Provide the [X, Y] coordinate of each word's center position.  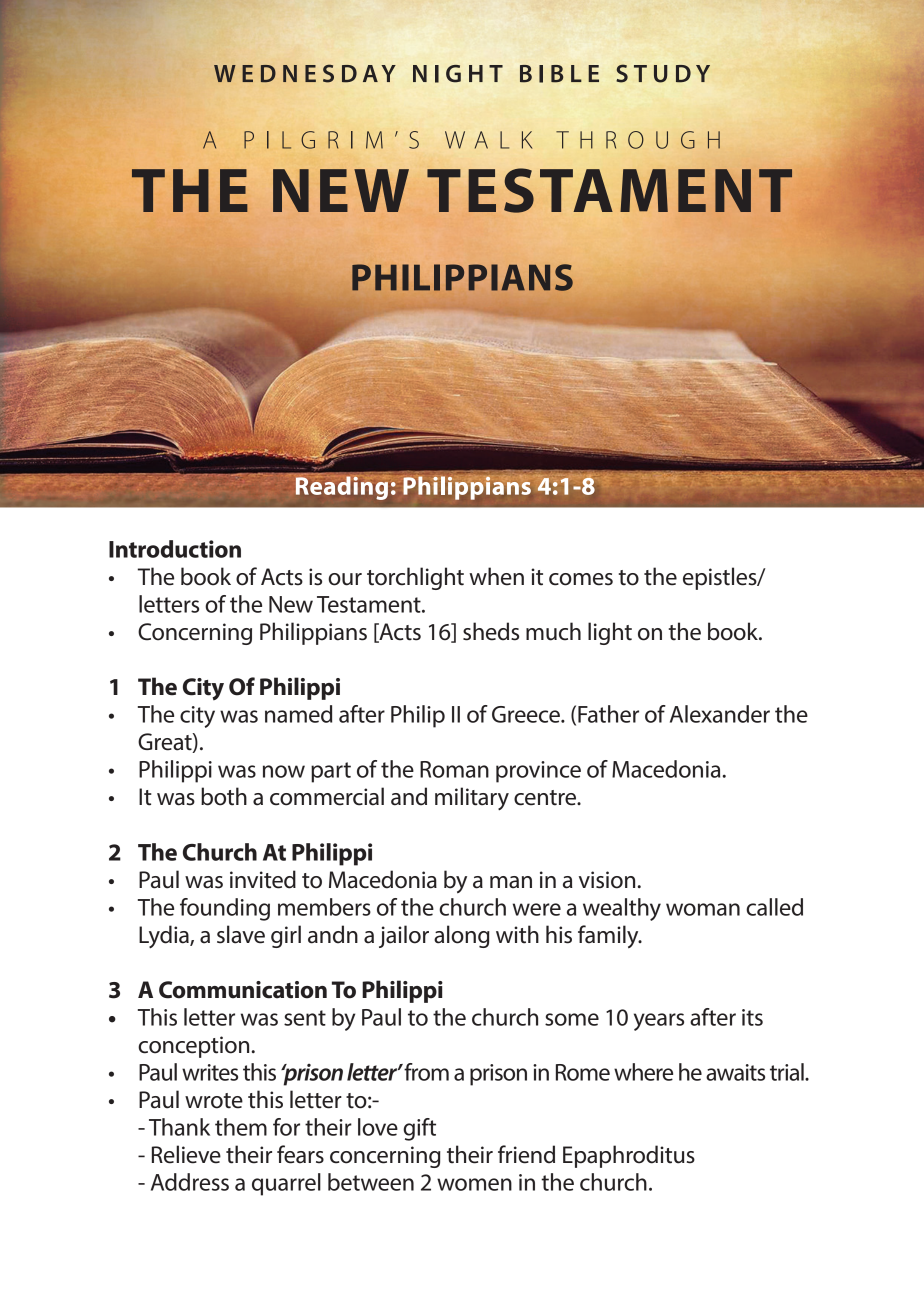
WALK [489, 140]
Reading [342, 487]
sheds [491, 631]
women [474, 1184]
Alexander [720, 714]
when [496, 576]
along [462, 936]
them [241, 1127]
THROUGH [638, 140]
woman [703, 909]
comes [581, 579]
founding [225, 909]
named [298, 714]
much [553, 631]
